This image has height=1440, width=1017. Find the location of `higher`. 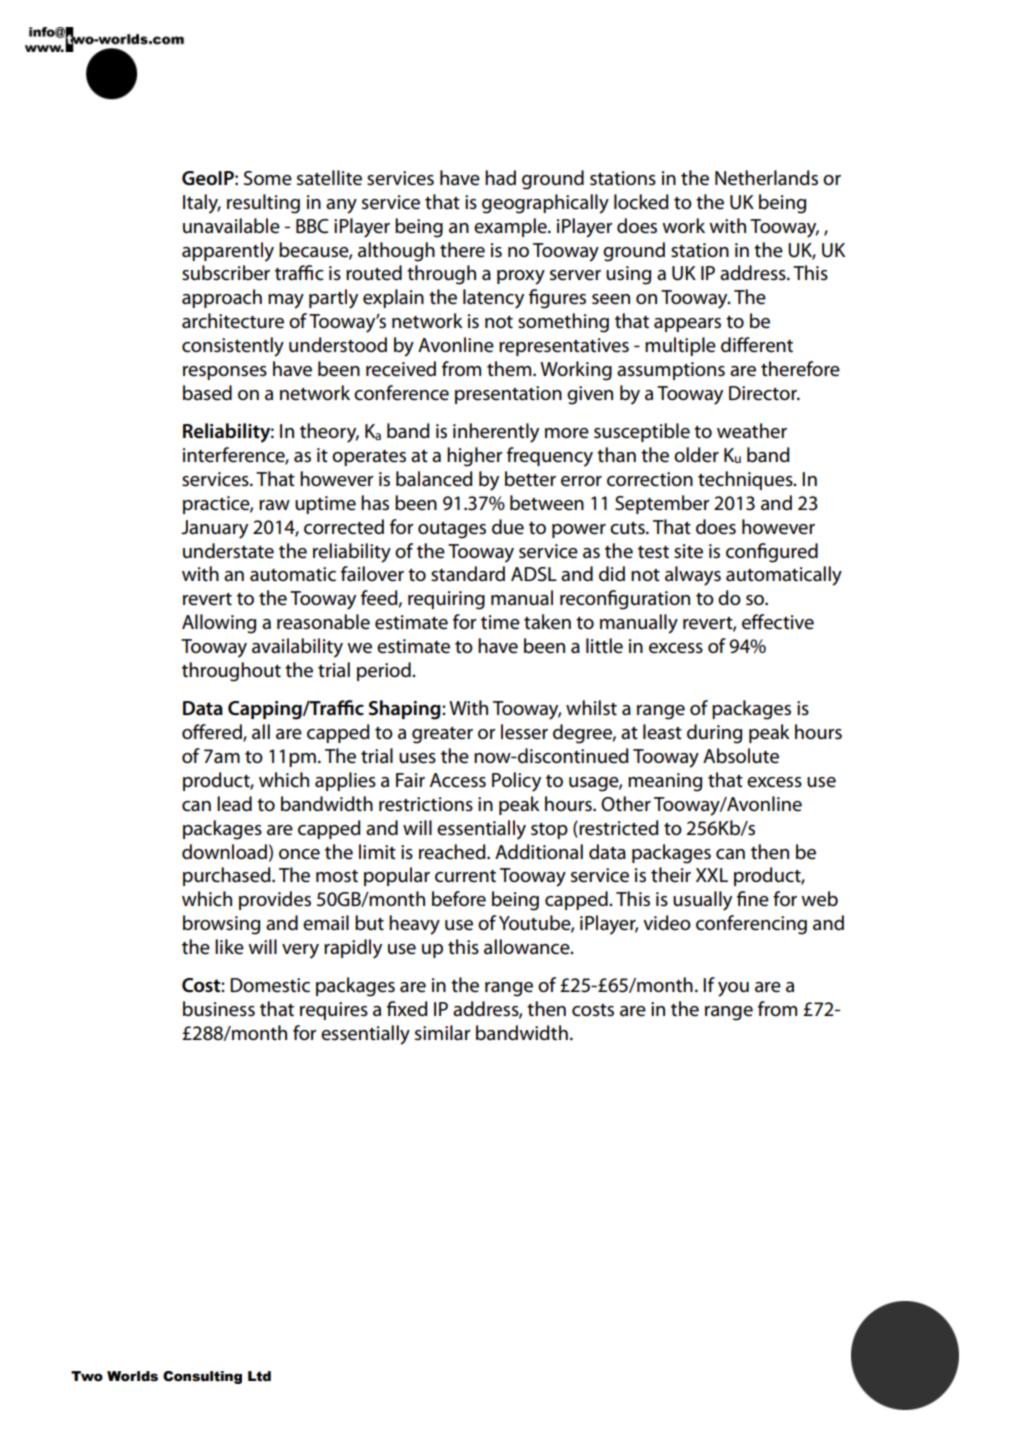

higher is located at coordinates (474, 457).
